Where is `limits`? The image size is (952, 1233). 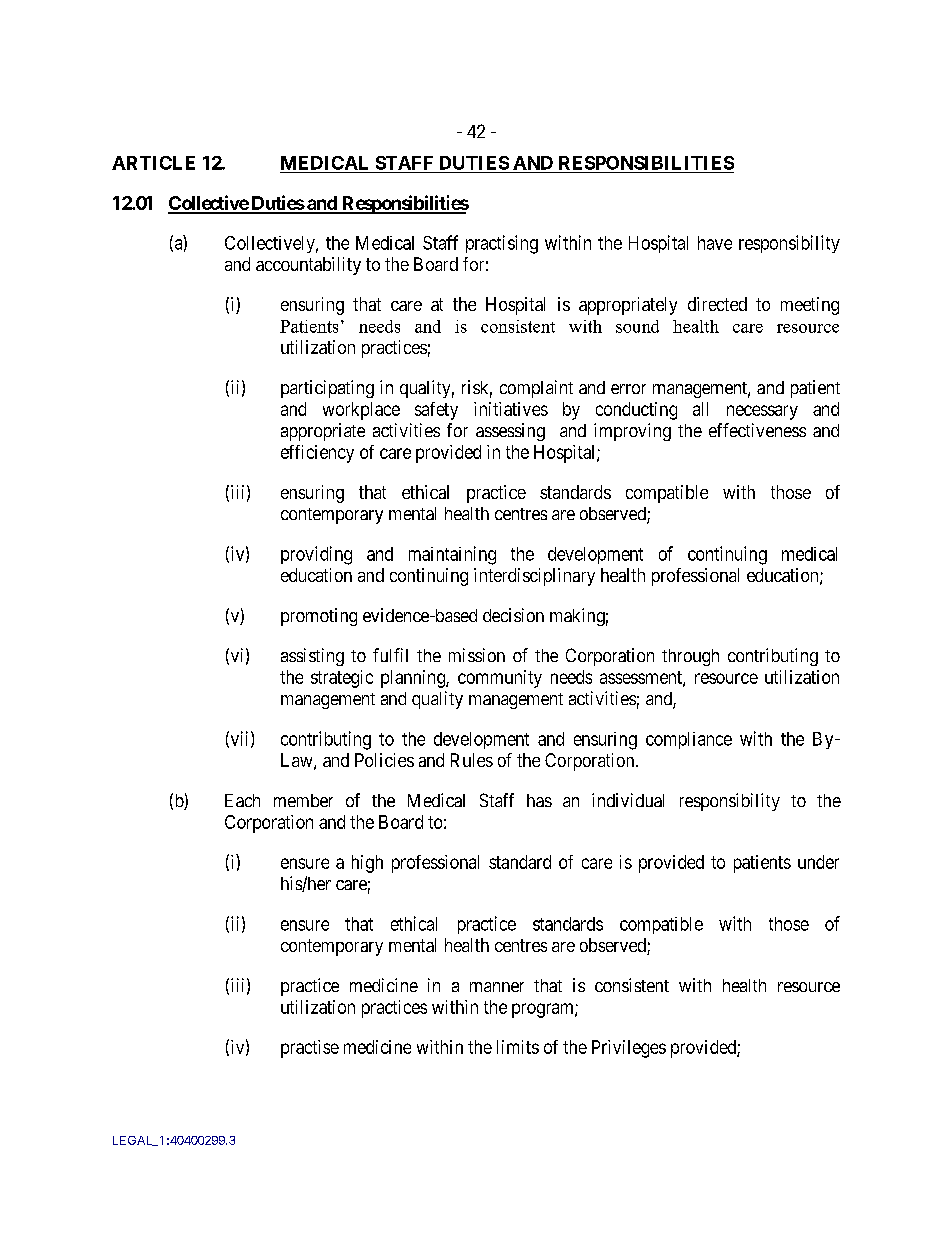 limits is located at coordinates (518, 1047).
